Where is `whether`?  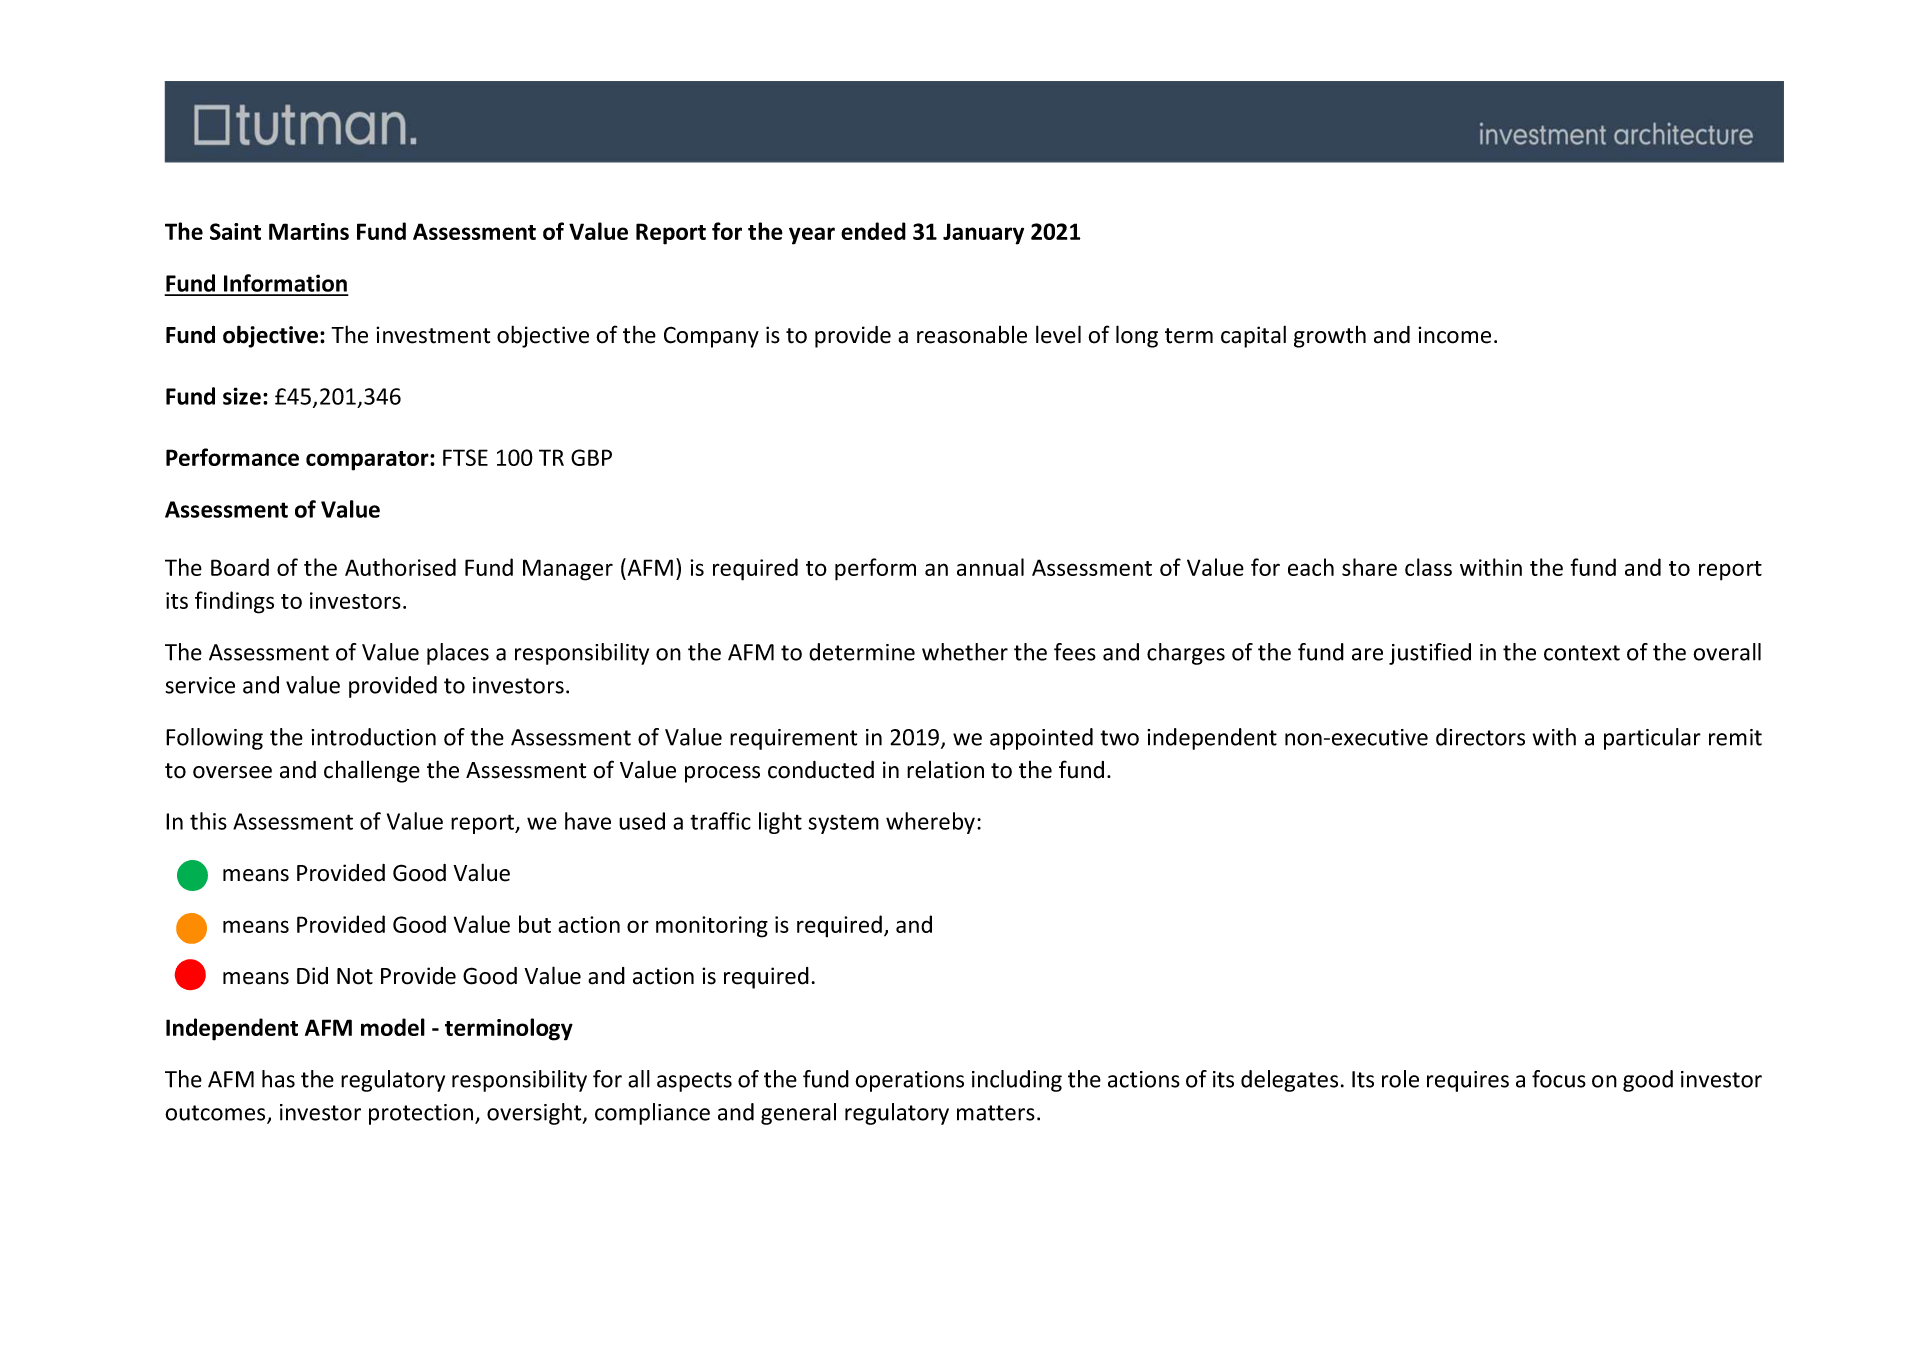 whether is located at coordinates (965, 652).
